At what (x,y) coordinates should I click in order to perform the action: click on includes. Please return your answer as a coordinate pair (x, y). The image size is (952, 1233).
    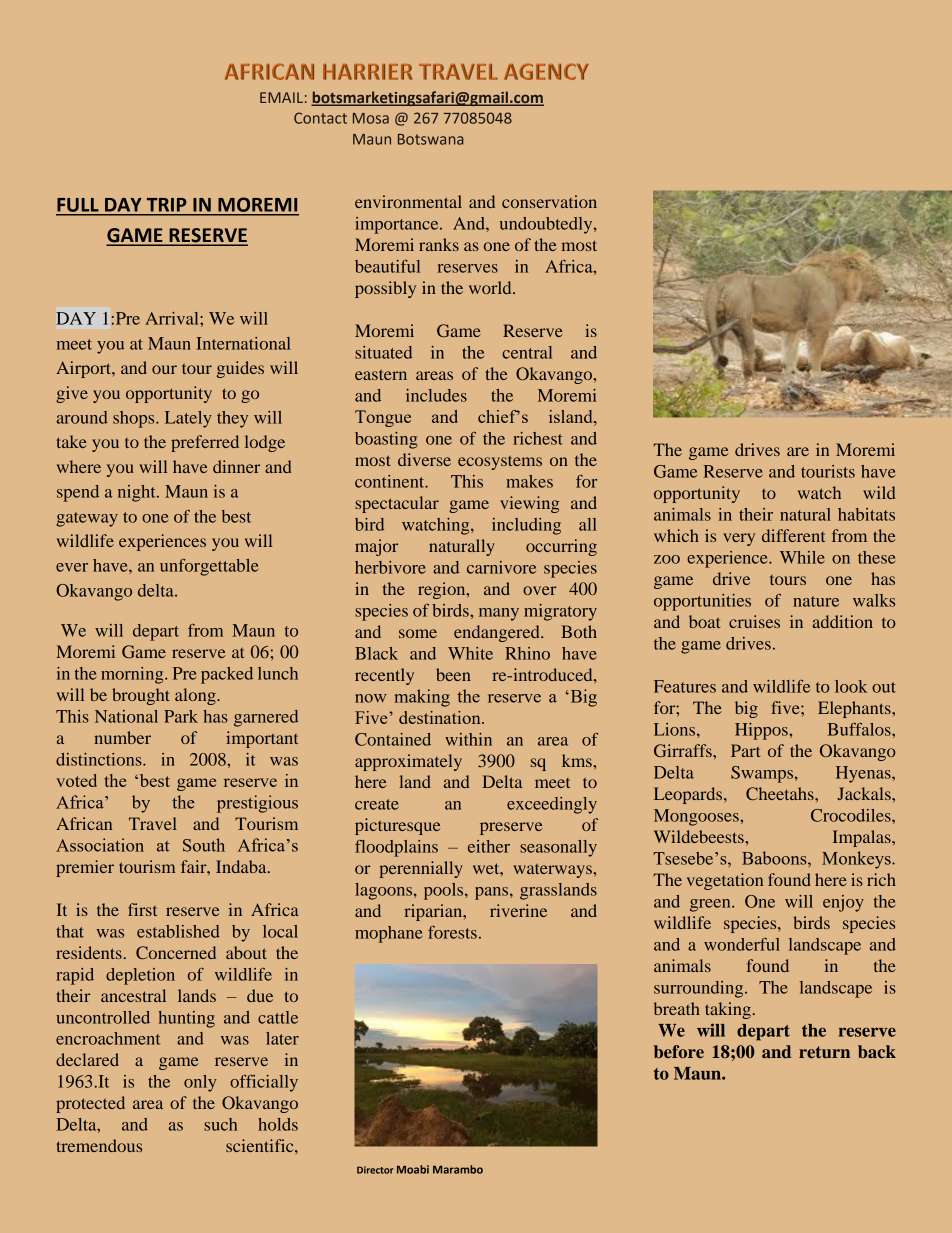
    Looking at the image, I should click on (436, 395).
